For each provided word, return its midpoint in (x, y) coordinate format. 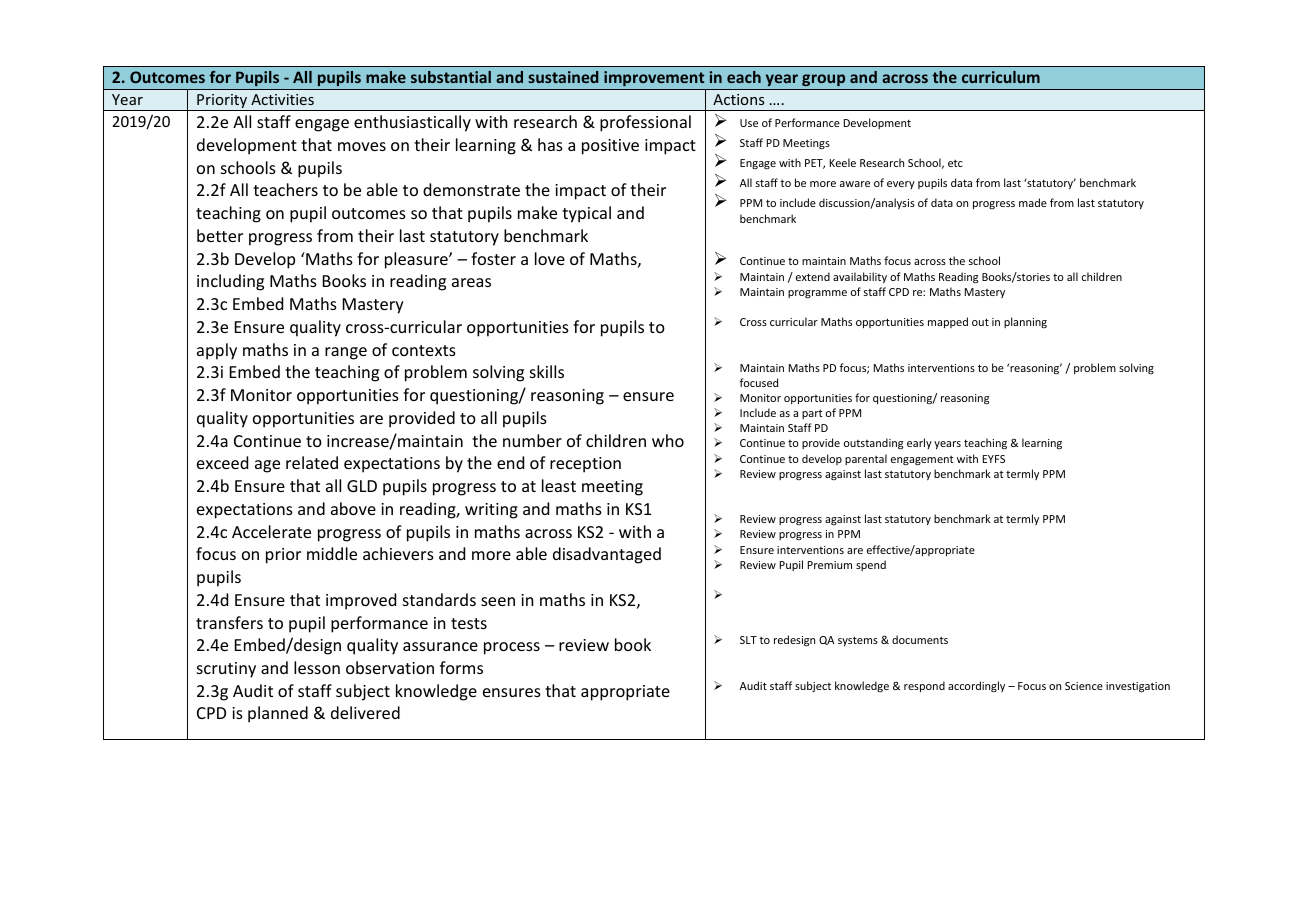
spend (871, 565)
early (919, 443)
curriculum (1001, 77)
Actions (738, 99)
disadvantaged (607, 555)
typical (586, 214)
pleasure (417, 260)
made (1033, 202)
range (346, 353)
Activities (282, 99)
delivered (365, 712)
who (668, 440)
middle (332, 553)
